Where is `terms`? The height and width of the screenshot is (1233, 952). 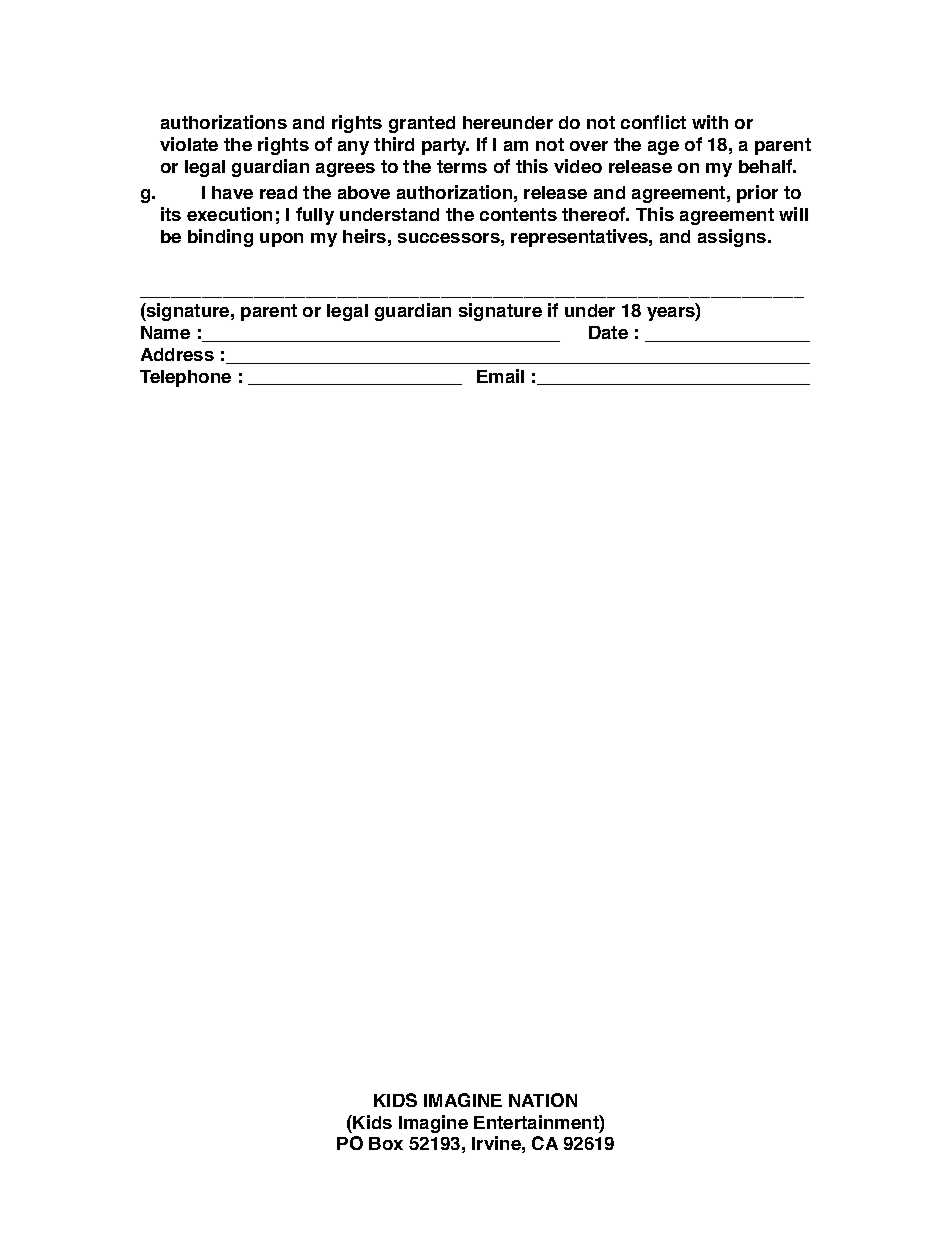 terms is located at coordinates (462, 166).
